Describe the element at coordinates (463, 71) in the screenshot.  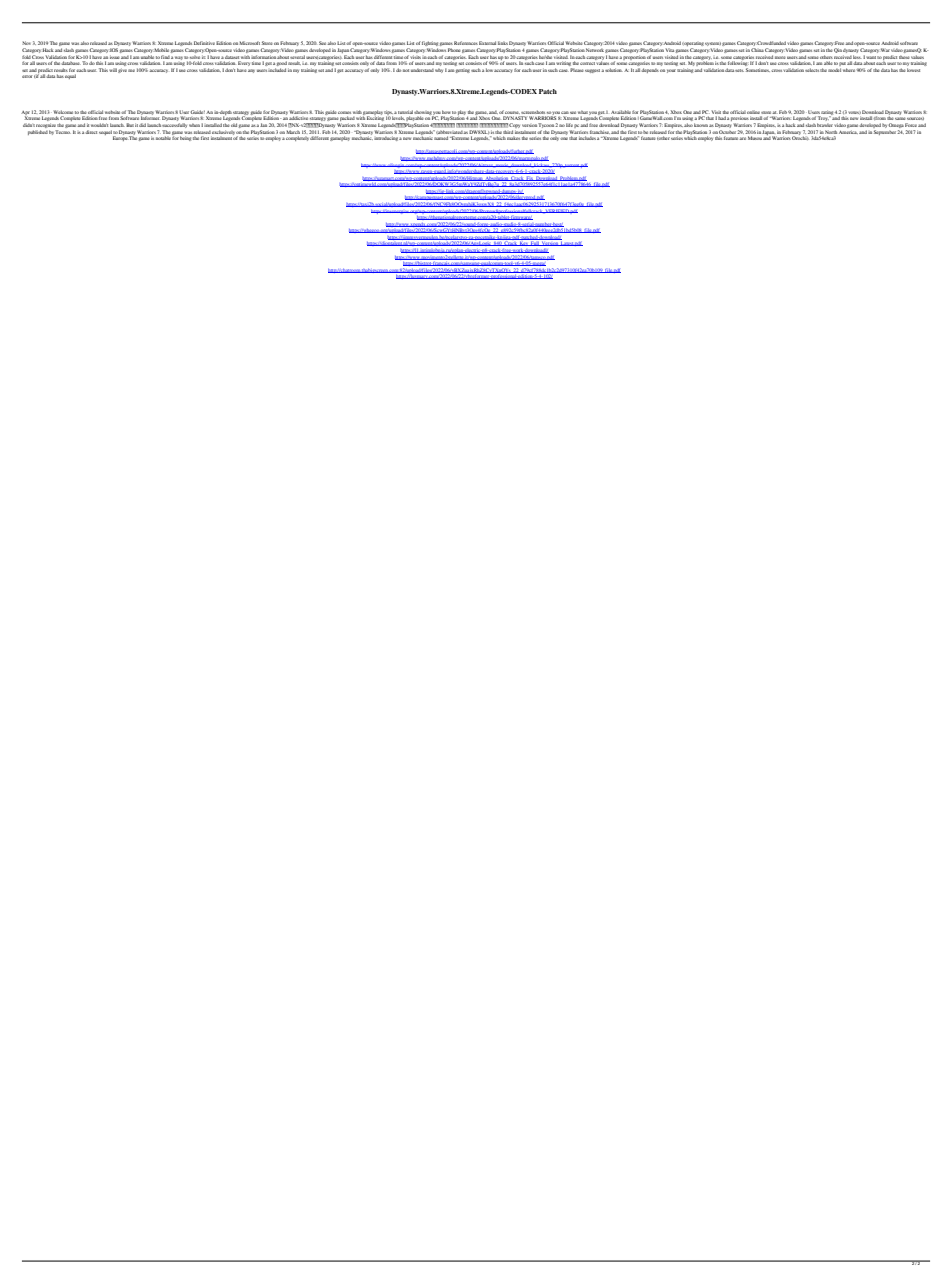
I see `getting` at that location.
